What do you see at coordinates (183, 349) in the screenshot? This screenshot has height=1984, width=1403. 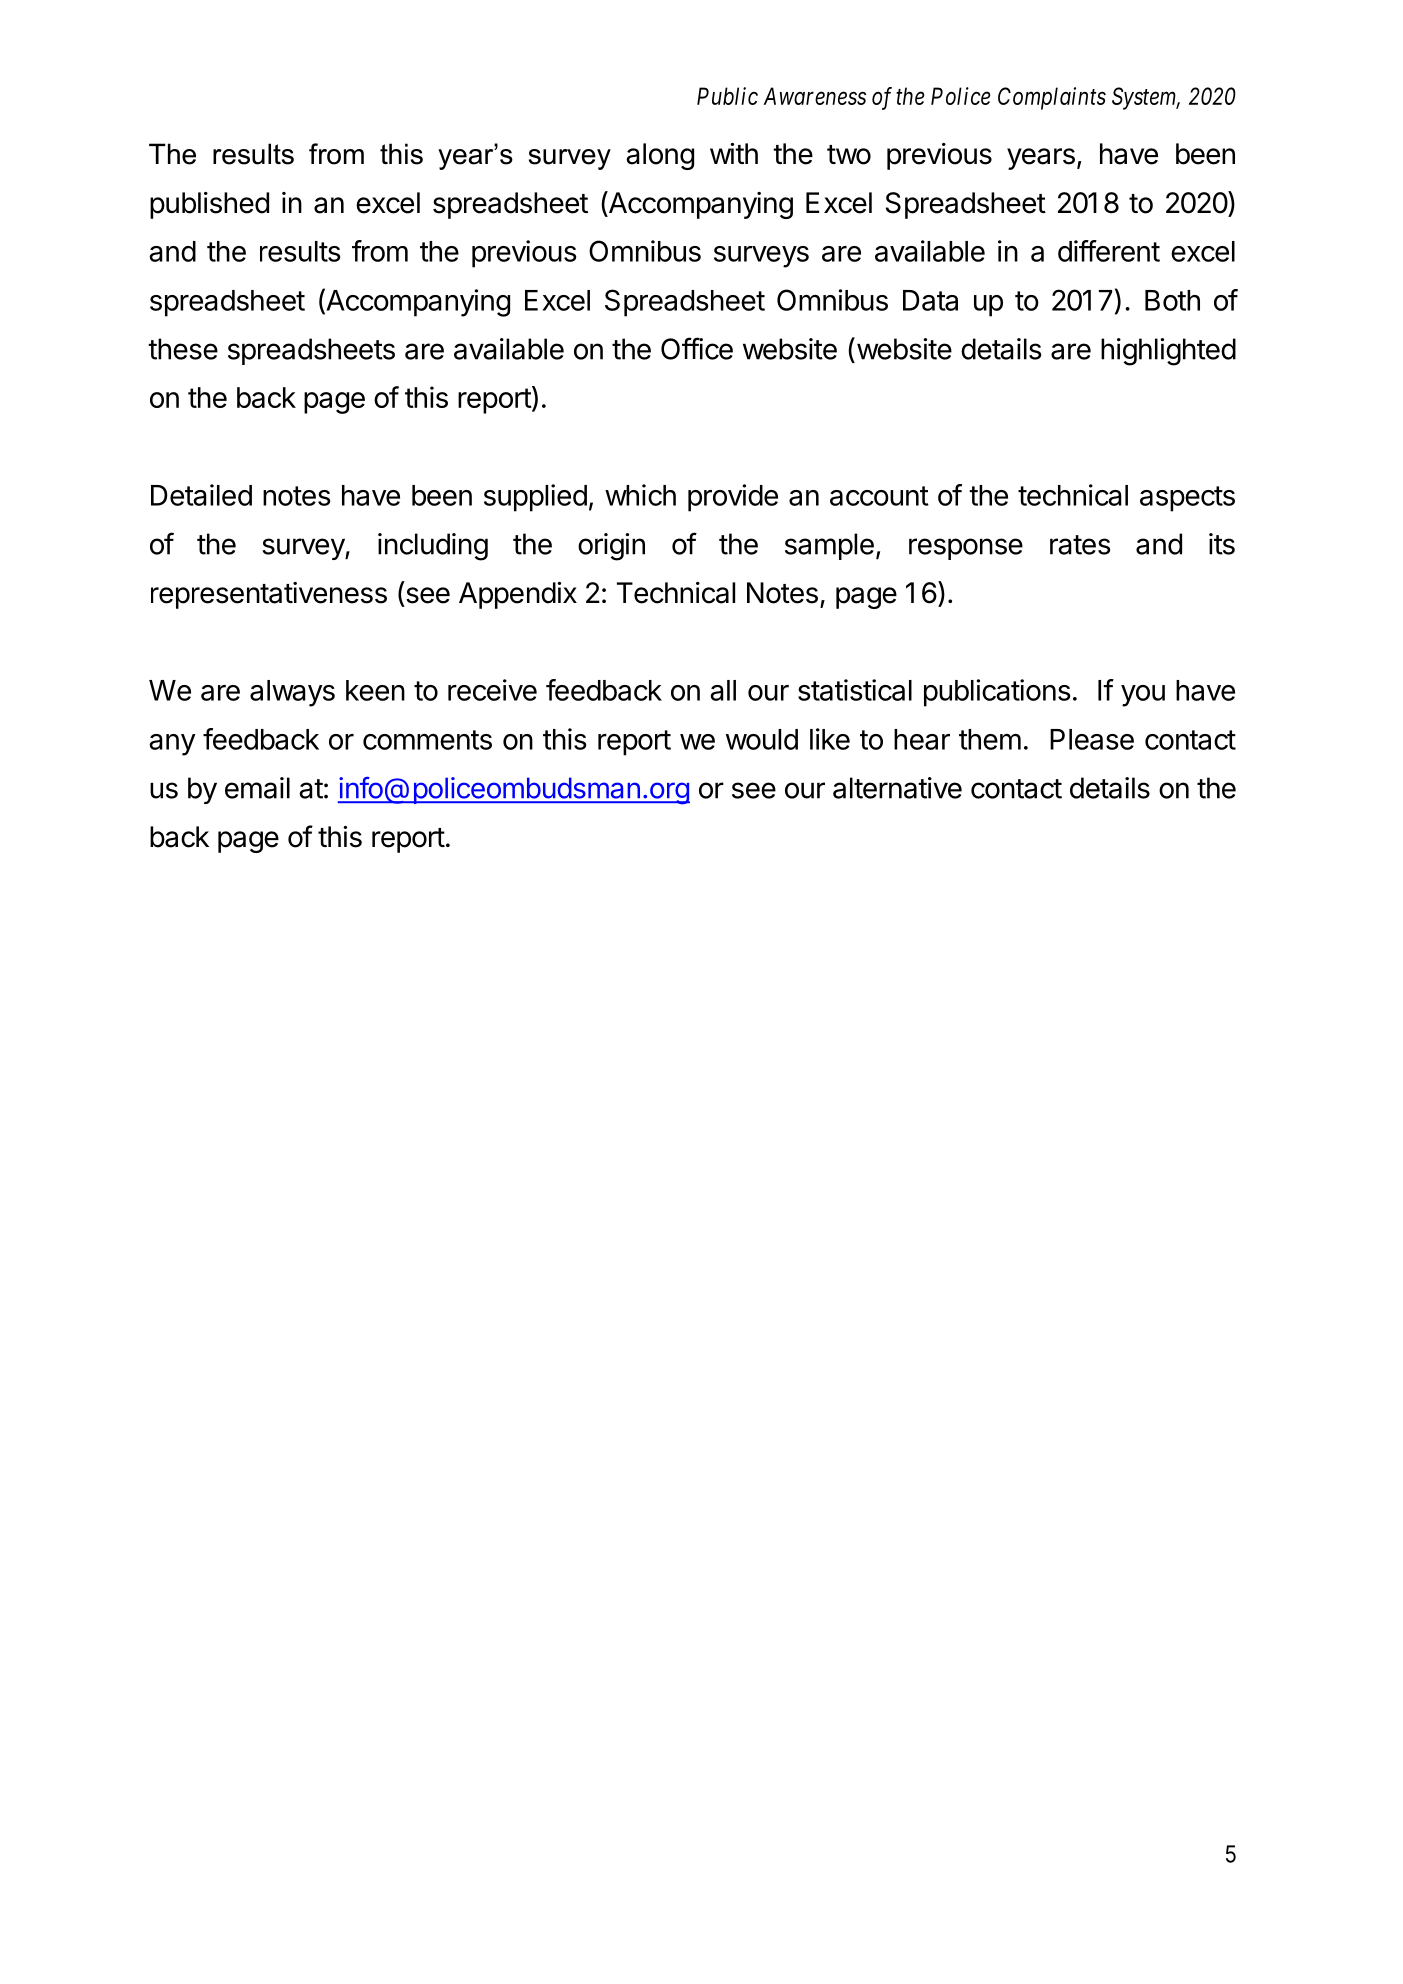 I see `these` at bounding box center [183, 349].
